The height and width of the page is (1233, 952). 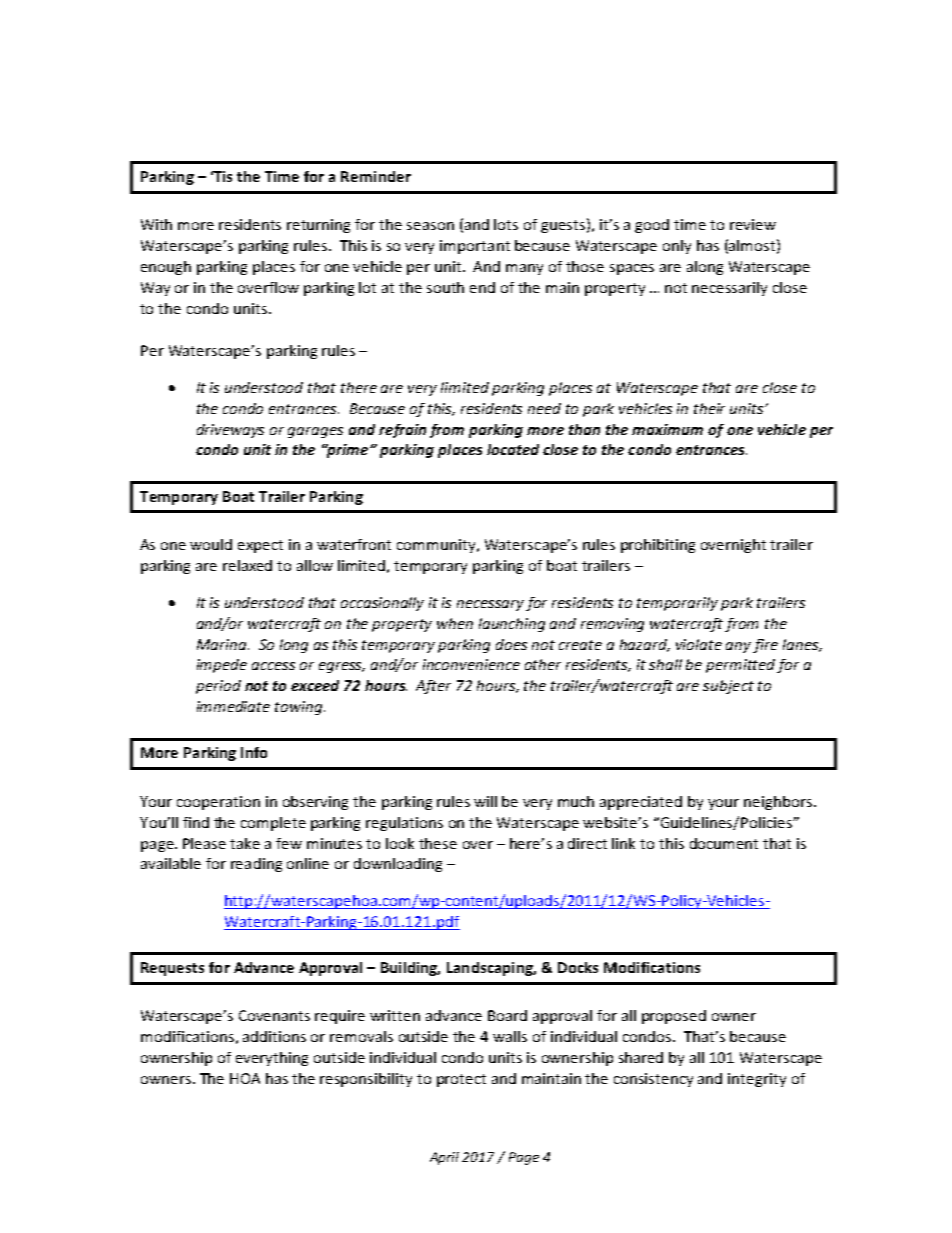 I want to click on With, so click(x=156, y=224).
